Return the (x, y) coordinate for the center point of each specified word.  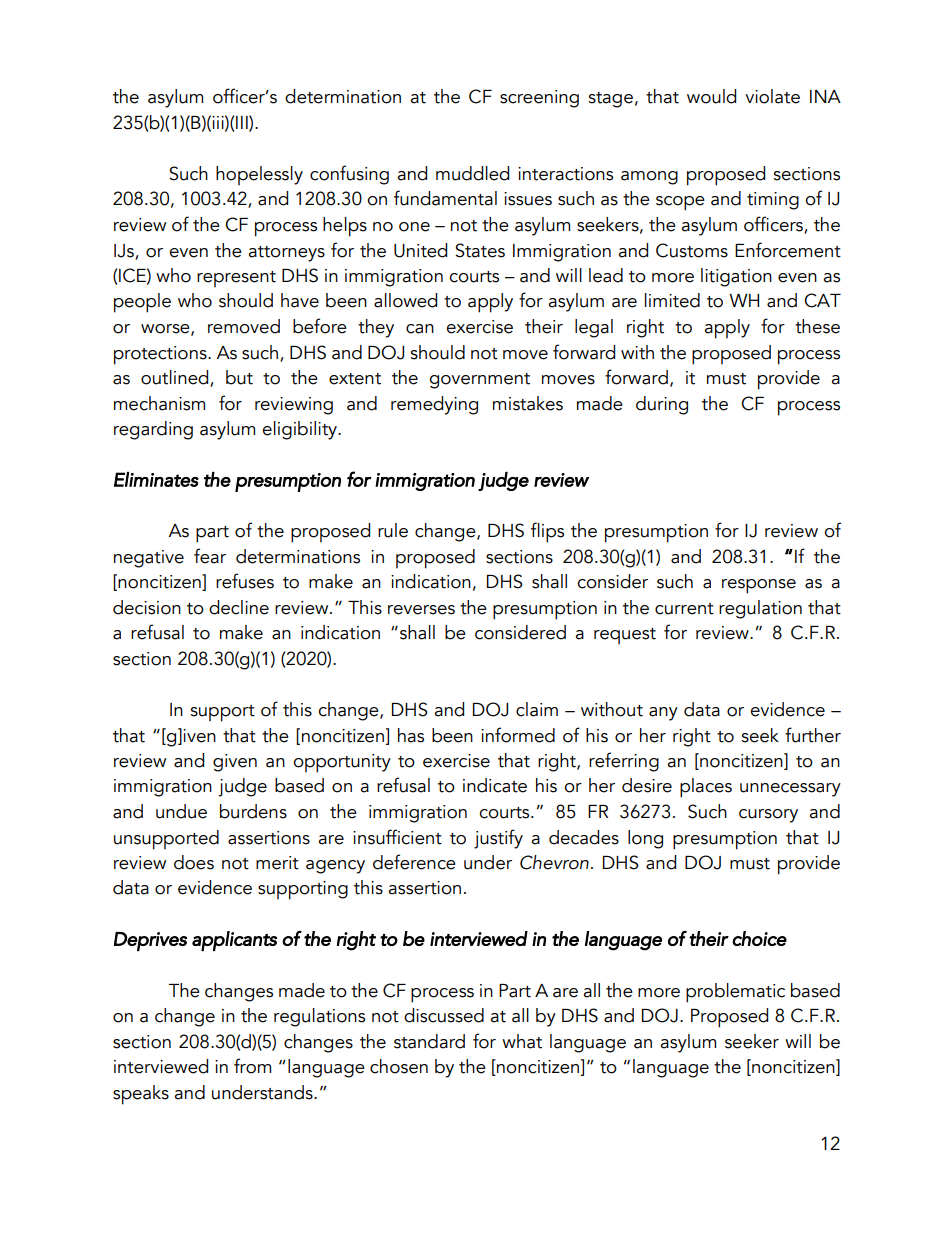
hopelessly (259, 175)
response (759, 586)
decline (239, 607)
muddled (472, 173)
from (252, 1066)
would (711, 96)
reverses (421, 610)
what (522, 1041)
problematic (735, 993)
